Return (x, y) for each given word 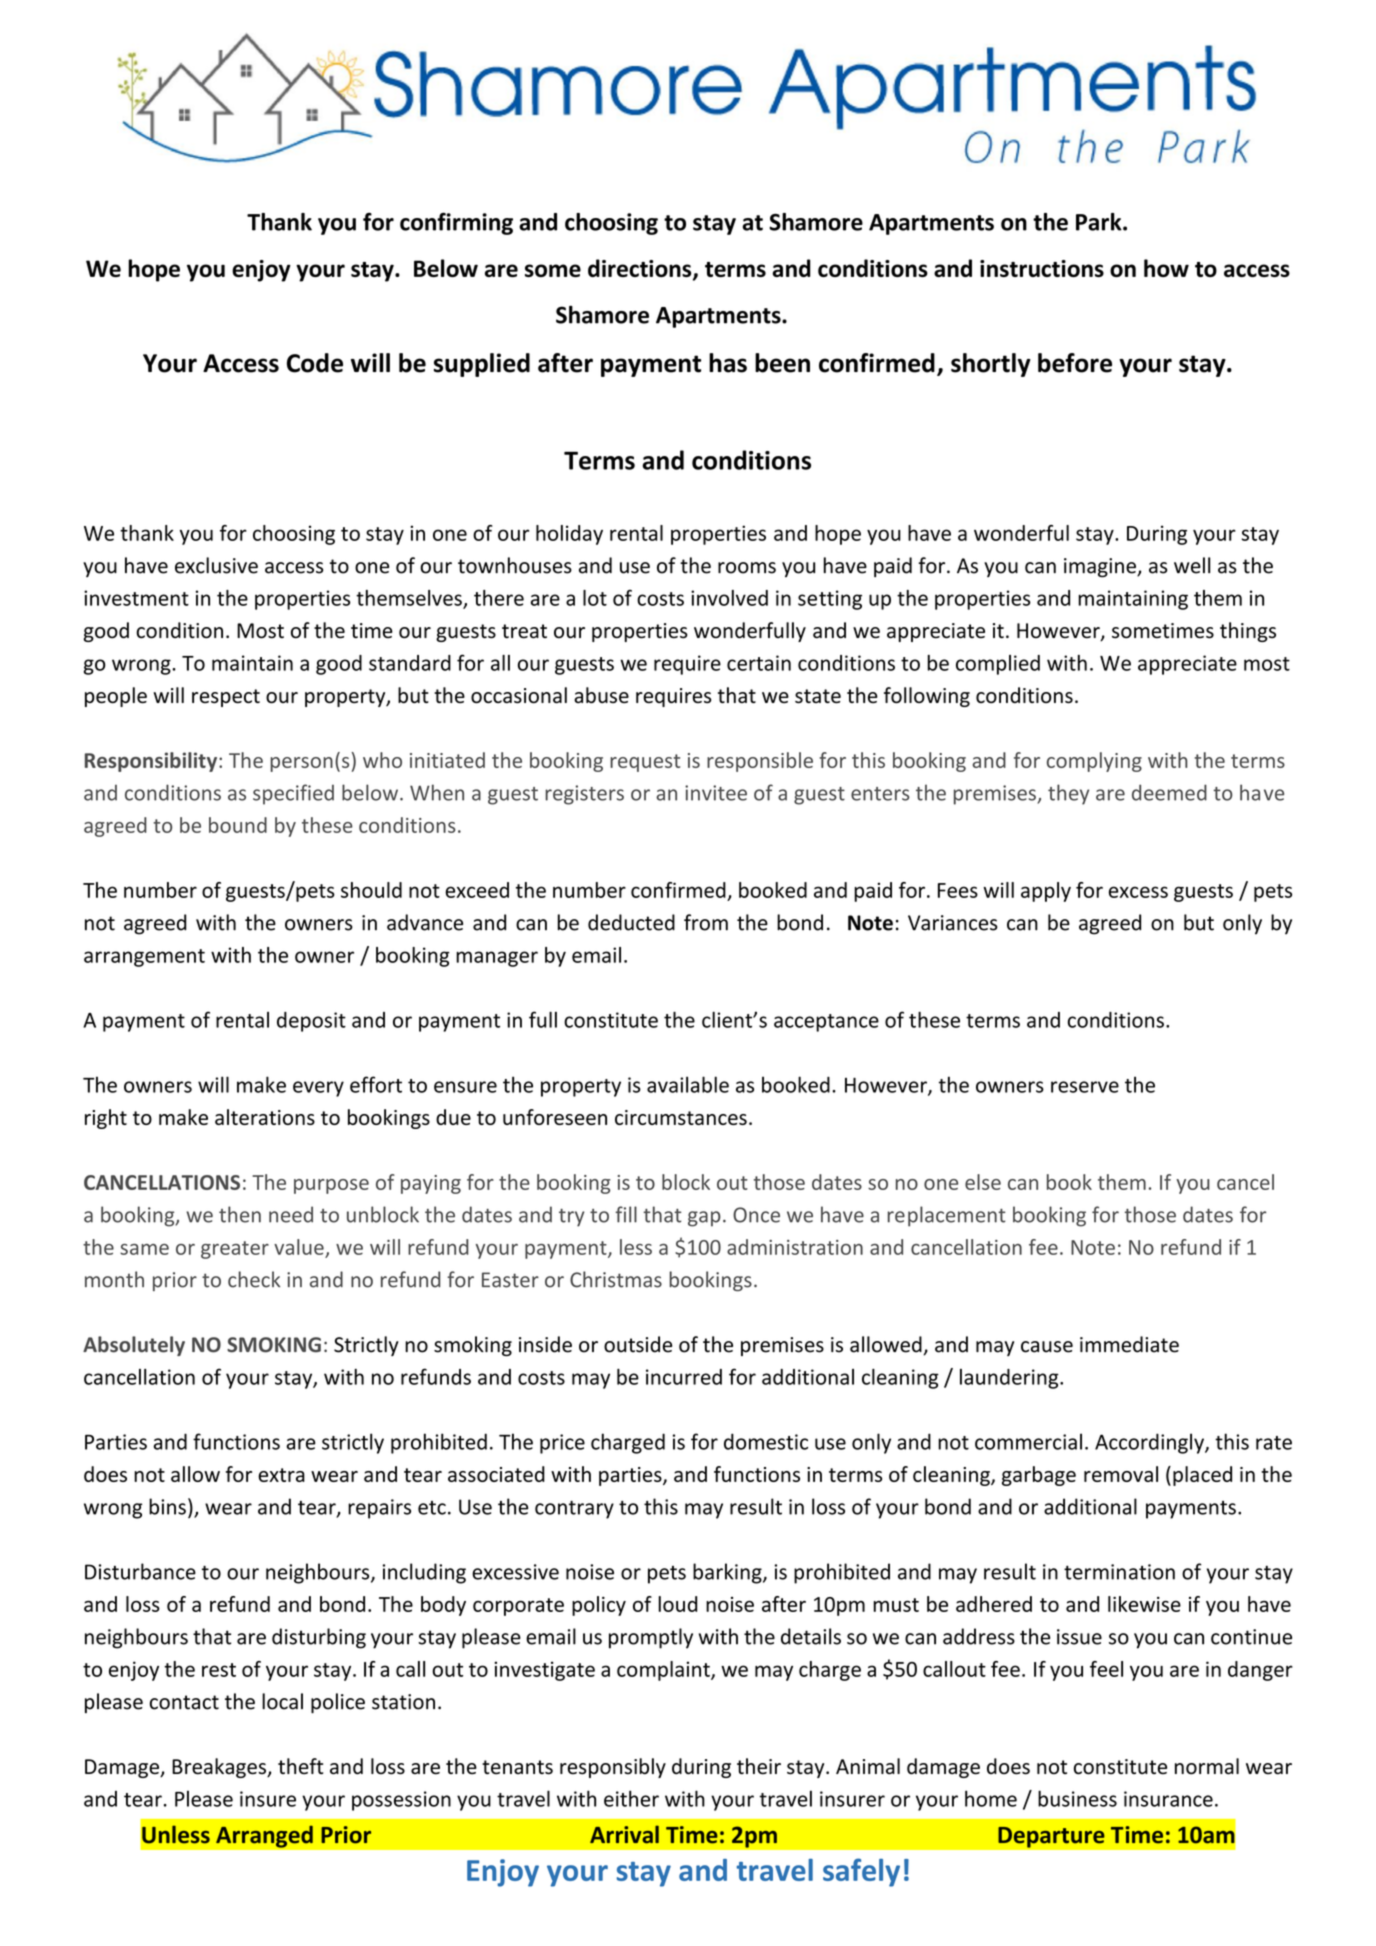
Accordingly (1150, 1443)
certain (759, 663)
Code (315, 363)
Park (1100, 222)
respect (226, 698)
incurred (684, 1377)
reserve (1085, 1087)
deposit (311, 1022)
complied (998, 665)
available (688, 1084)
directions (641, 269)
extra (281, 1475)
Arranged (264, 1836)
